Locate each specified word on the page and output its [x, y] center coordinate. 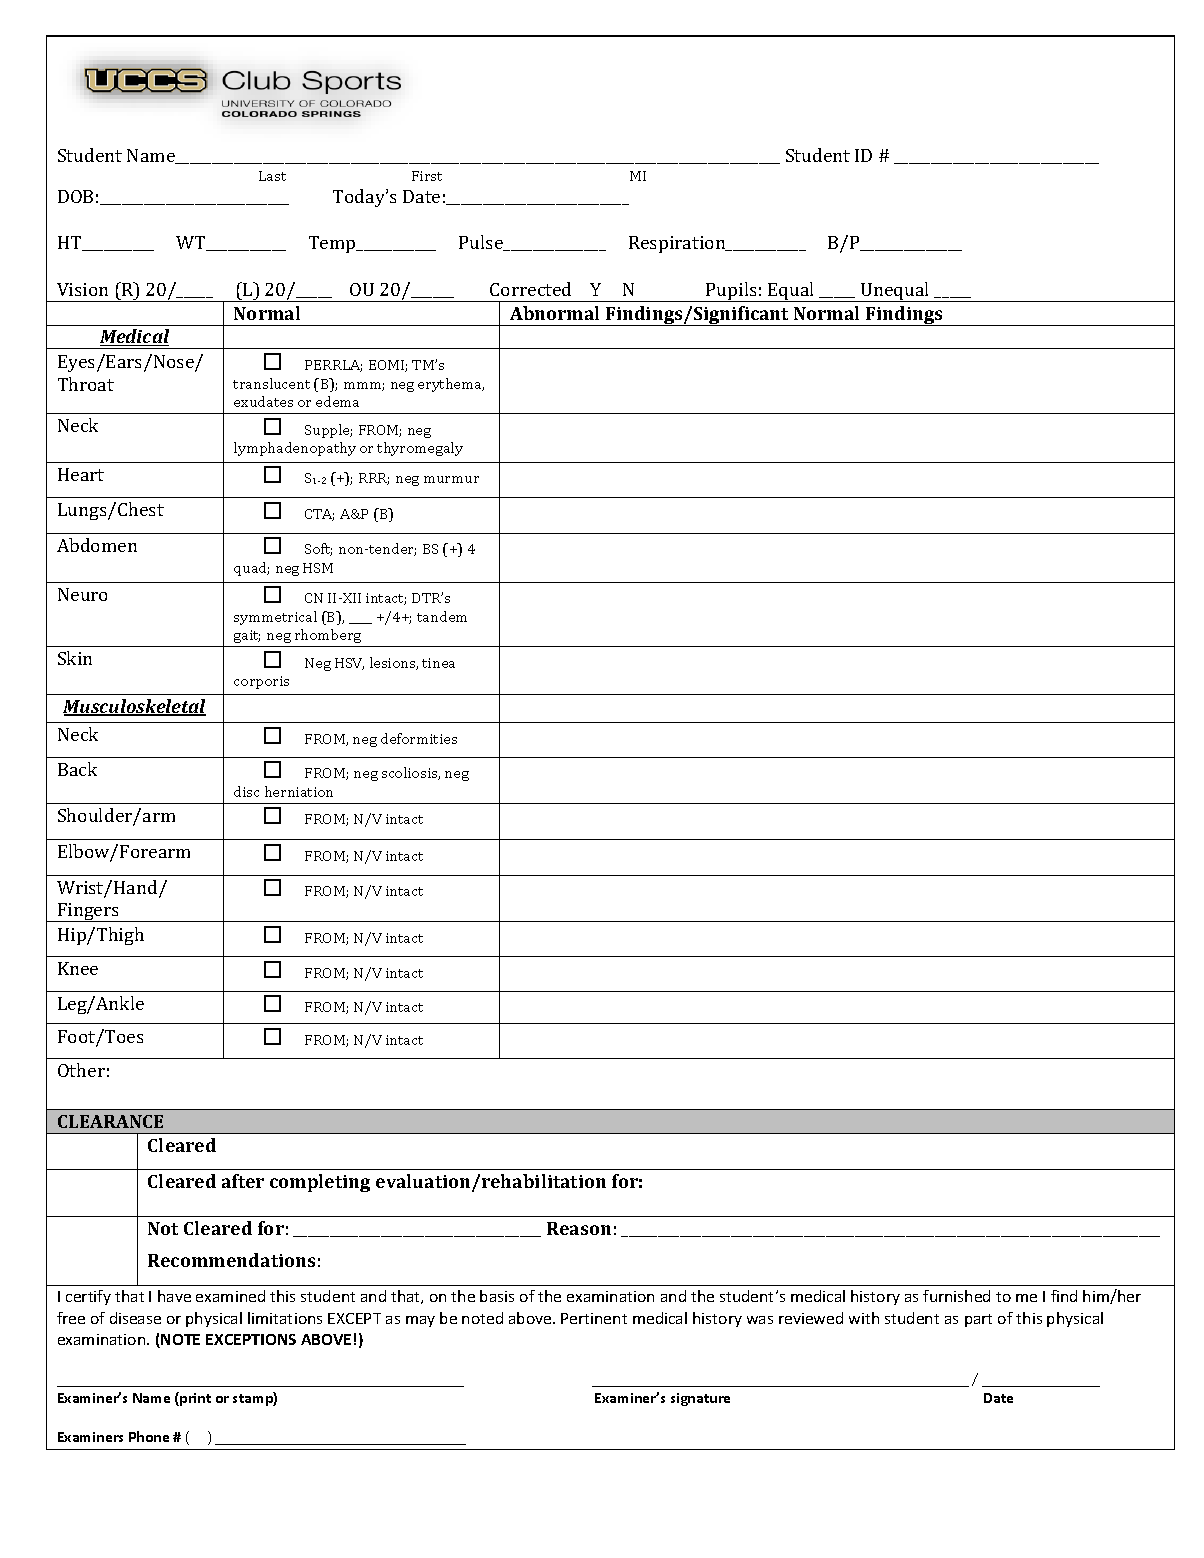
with [864, 1318]
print [194, 1399]
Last [272, 176]
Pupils [731, 292]
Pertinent [594, 1318]
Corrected [530, 289]
